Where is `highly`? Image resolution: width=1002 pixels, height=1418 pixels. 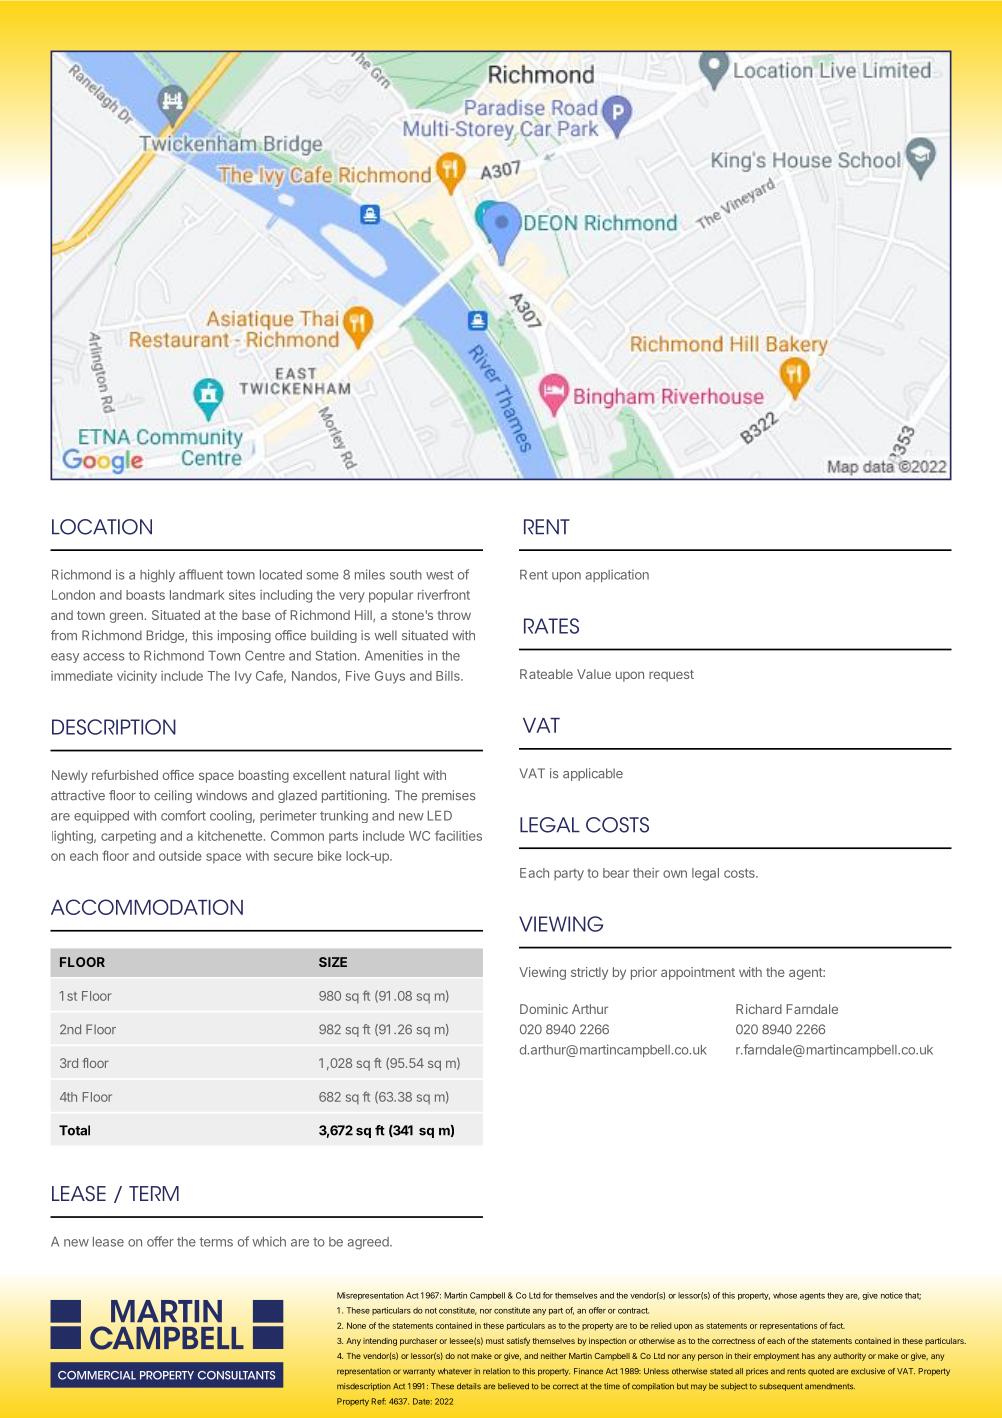 highly is located at coordinates (157, 576).
